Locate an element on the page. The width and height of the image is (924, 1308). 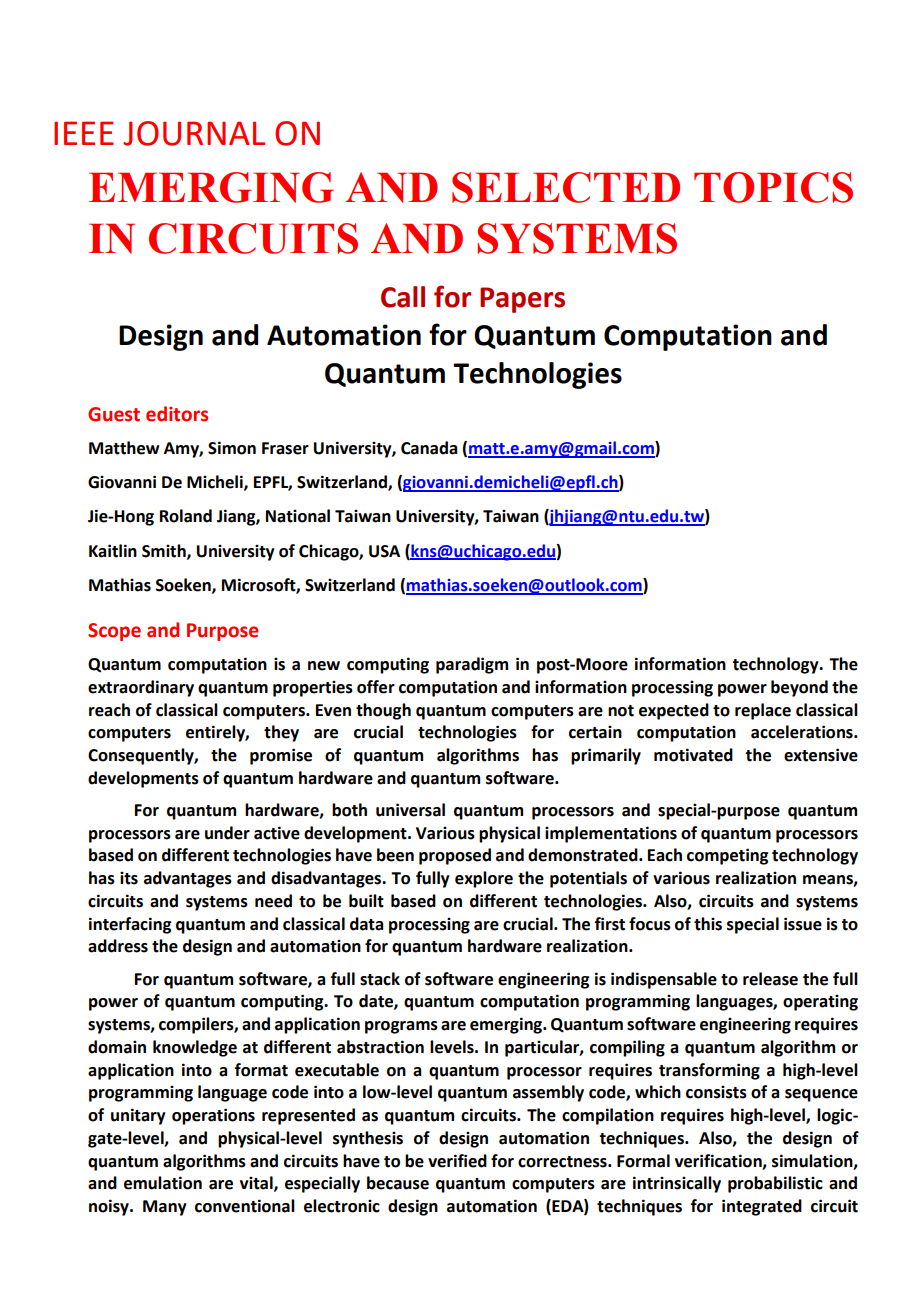
JOURNAL is located at coordinates (194, 133).
